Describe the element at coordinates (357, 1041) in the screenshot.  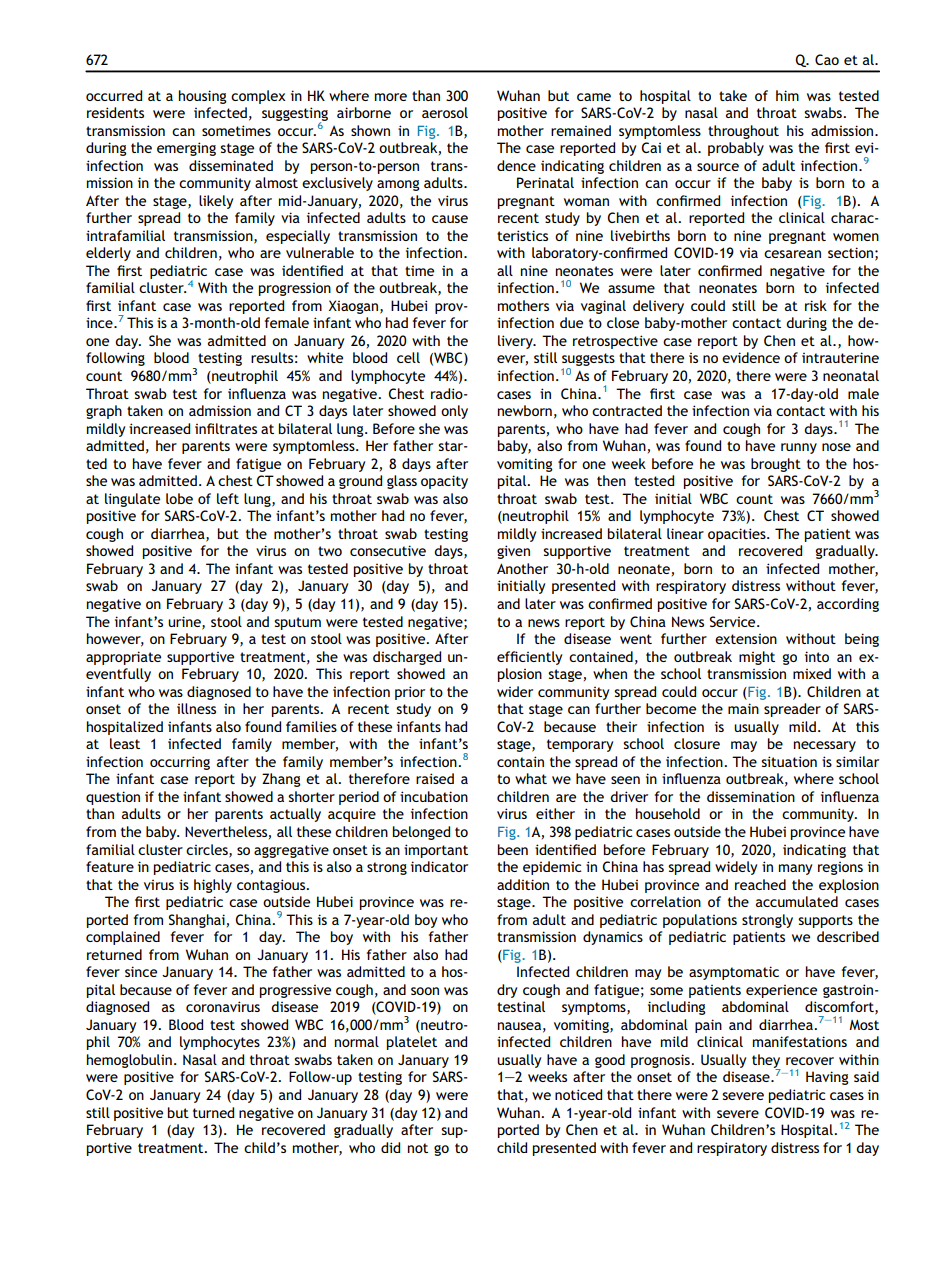
I see `normal` at that location.
